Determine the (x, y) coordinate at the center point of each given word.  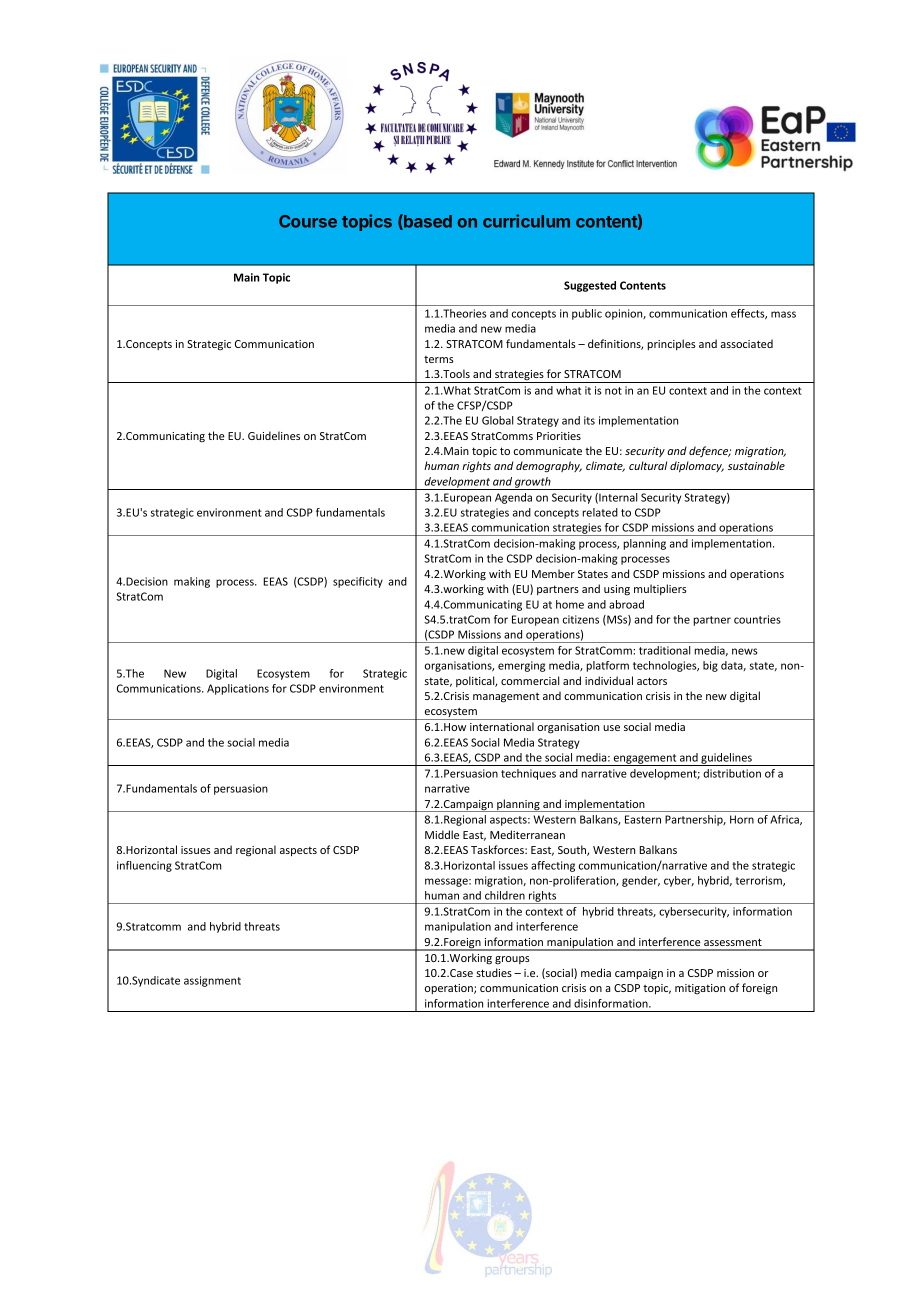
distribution (732, 773)
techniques (528, 774)
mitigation (700, 989)
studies (494, 972)
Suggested (590, 286)
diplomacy (697, 466)
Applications (238, 689)
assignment (212, 981)
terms (439, 359)
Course (308, 221)
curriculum (526, 221)
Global (497, 420)
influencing (144, 866)
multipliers (660, 589)
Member (553, 573)
